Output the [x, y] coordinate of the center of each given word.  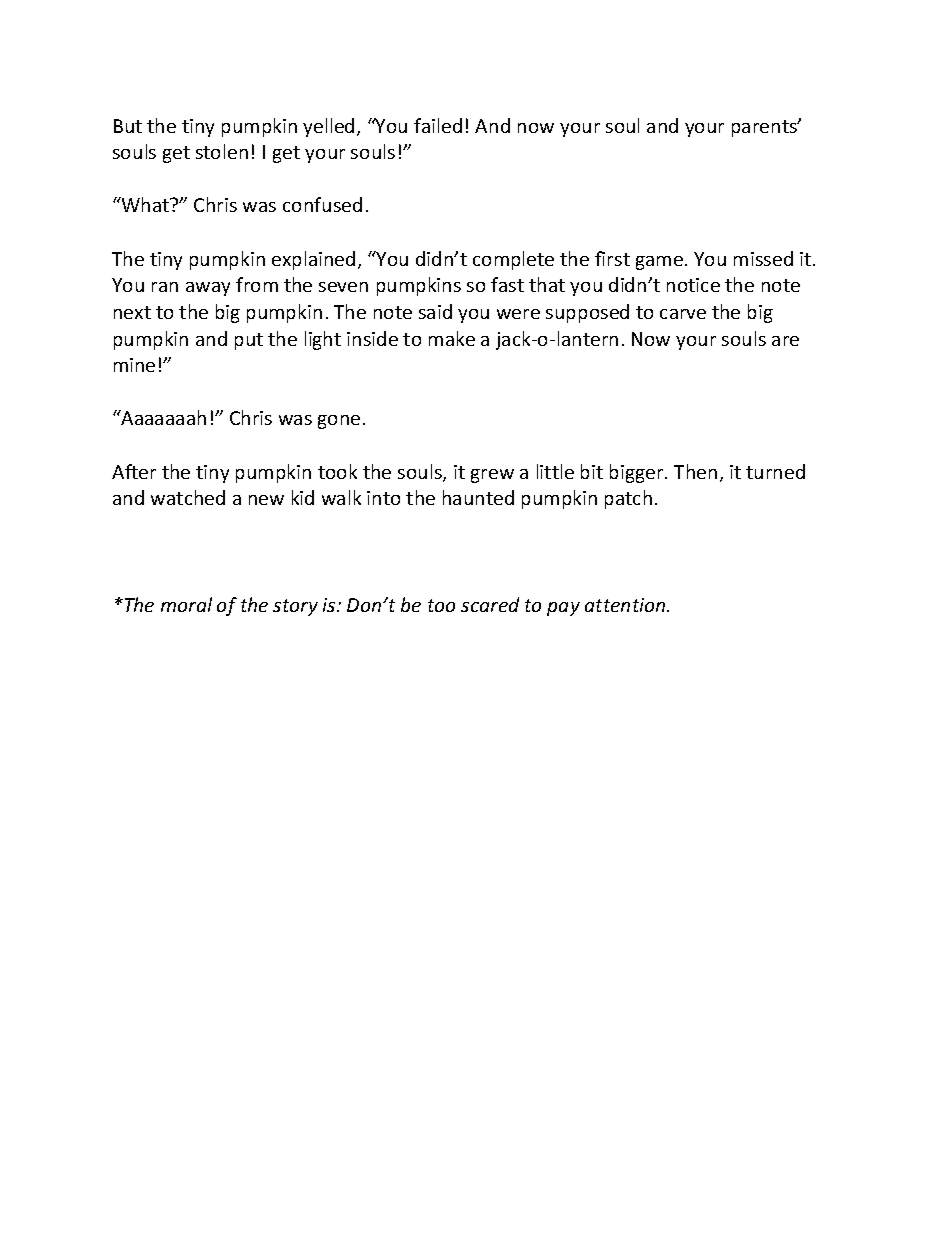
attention [626, 605]
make [452, 338]
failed [438, 125]
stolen [222, 151]
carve [683, 314]
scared [490, 604]
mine [134, 365]
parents [765, 128]
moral [186, 604]
